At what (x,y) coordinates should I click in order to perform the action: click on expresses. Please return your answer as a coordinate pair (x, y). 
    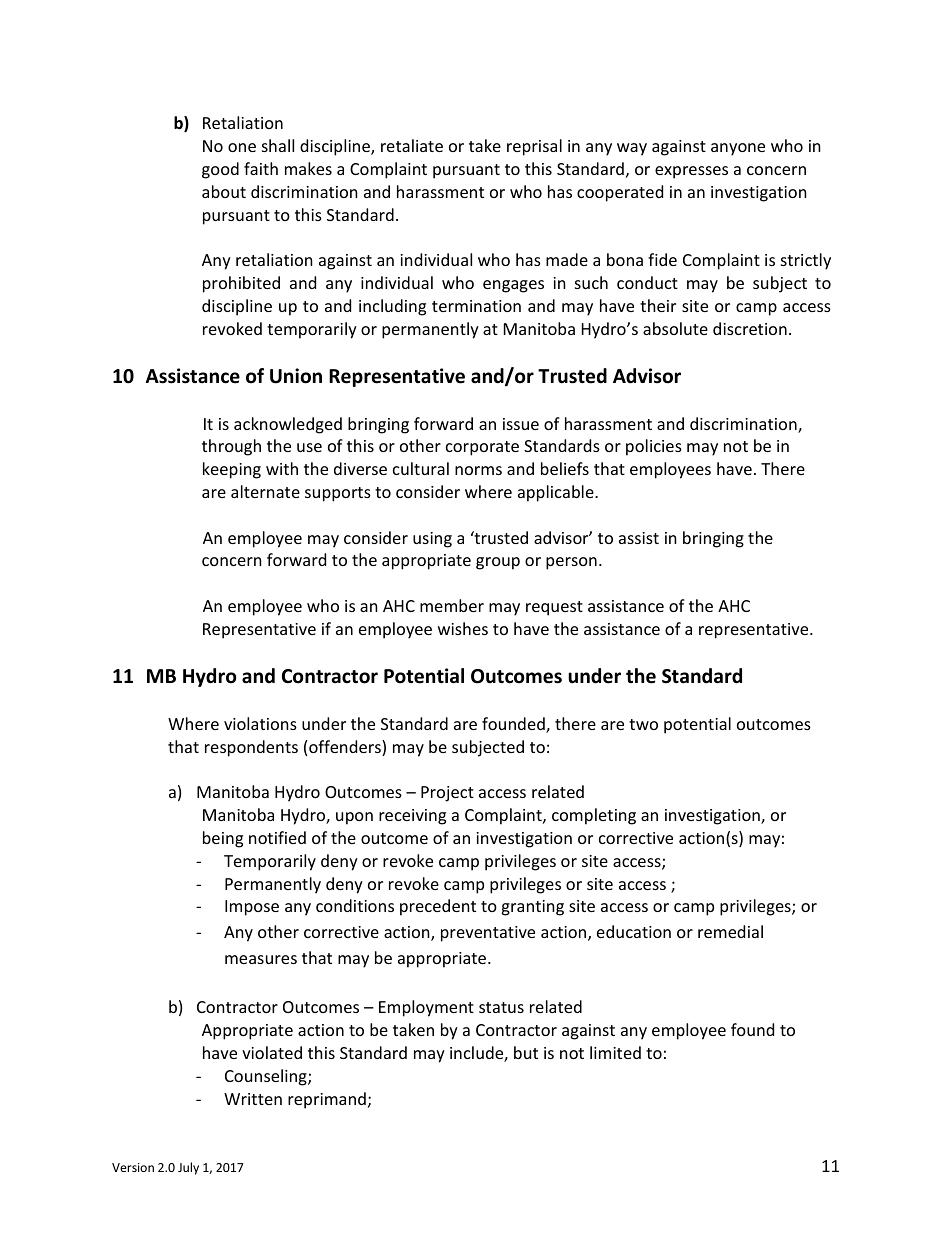
    Looking at the image, I should click on (691, 172).
